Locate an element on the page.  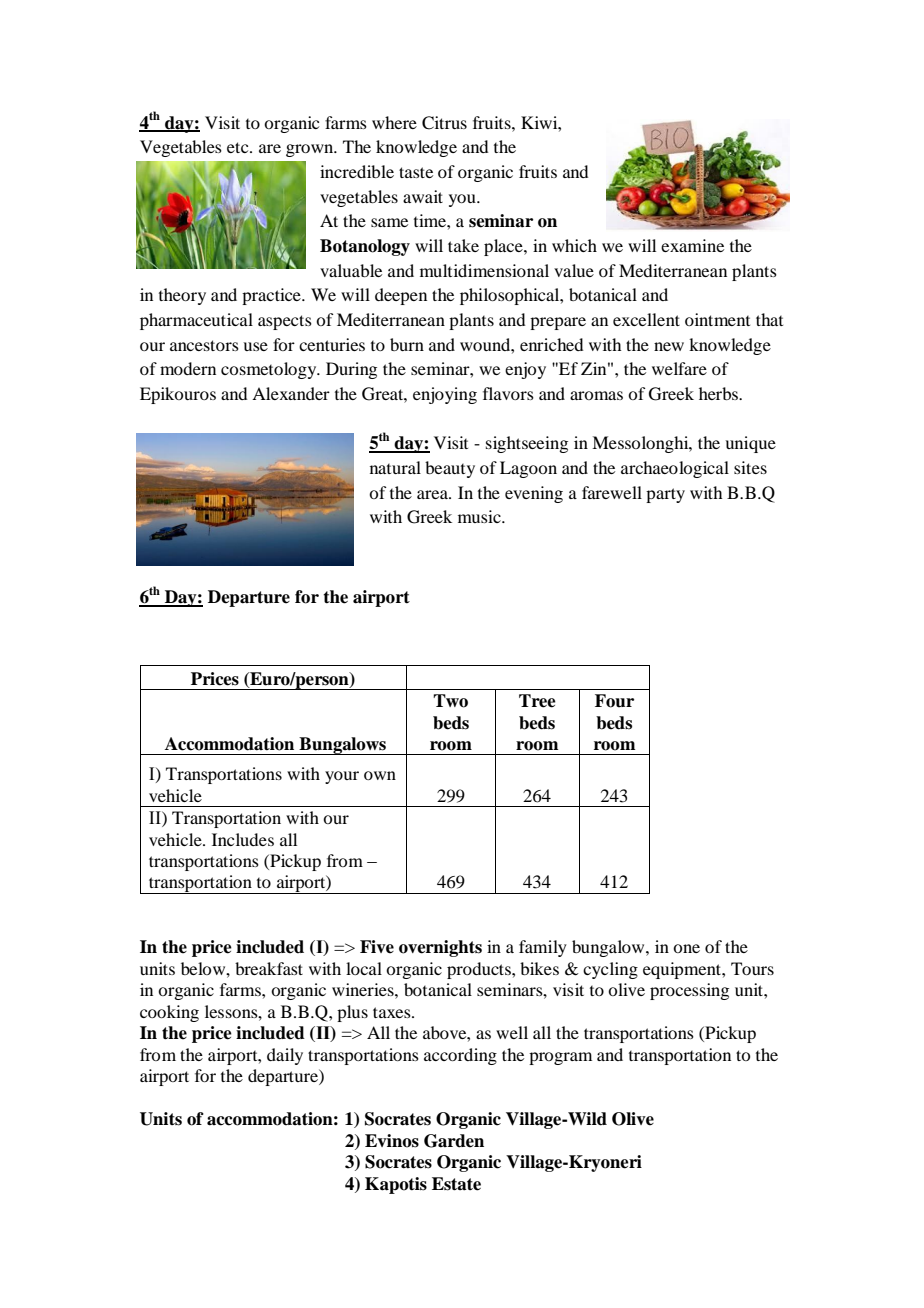
your is located at coordinates (342, 777).
